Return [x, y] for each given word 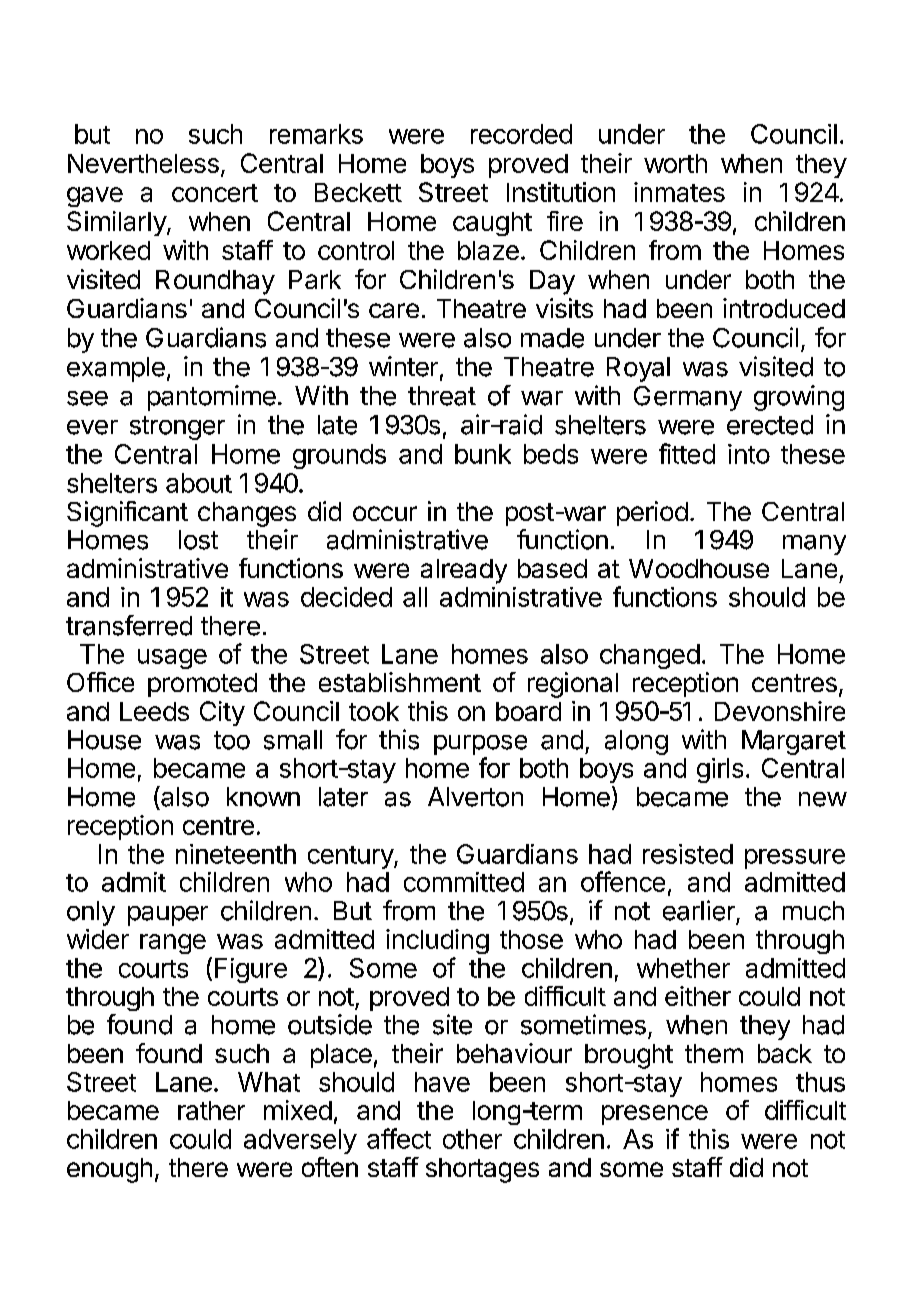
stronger [177, 428]
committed [464, 882]
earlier [699, 910]
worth [675, 163]
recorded [521, 134]
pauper [168, 916]
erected [770, 425]
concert [215, 193]
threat [442, 396]
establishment [400, 682]
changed [650, 656]
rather [211, 1110]
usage [172, 659]
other [472, 1139]
